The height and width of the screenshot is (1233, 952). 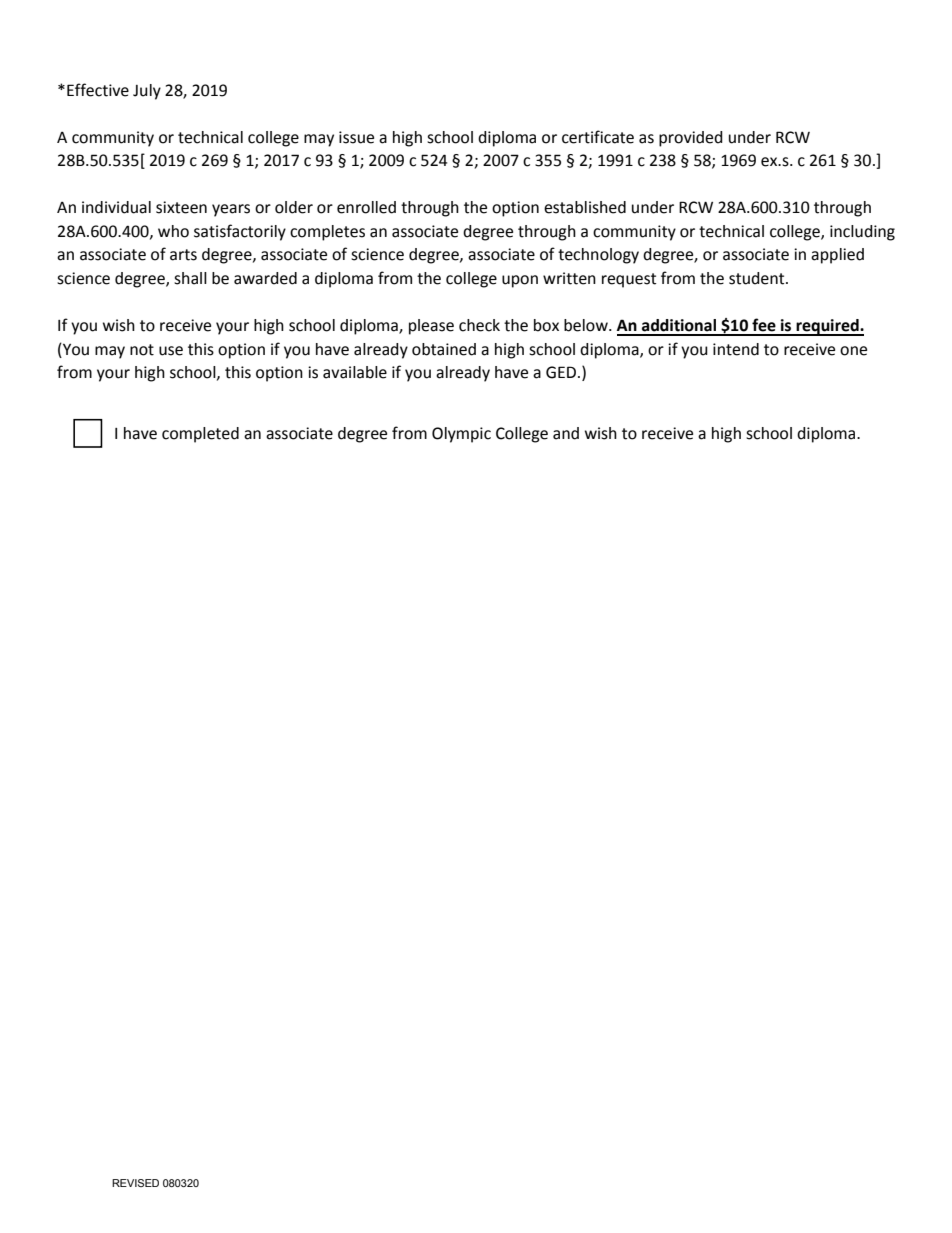 I want to click on REVISED, so click(x=135, y=1183).
